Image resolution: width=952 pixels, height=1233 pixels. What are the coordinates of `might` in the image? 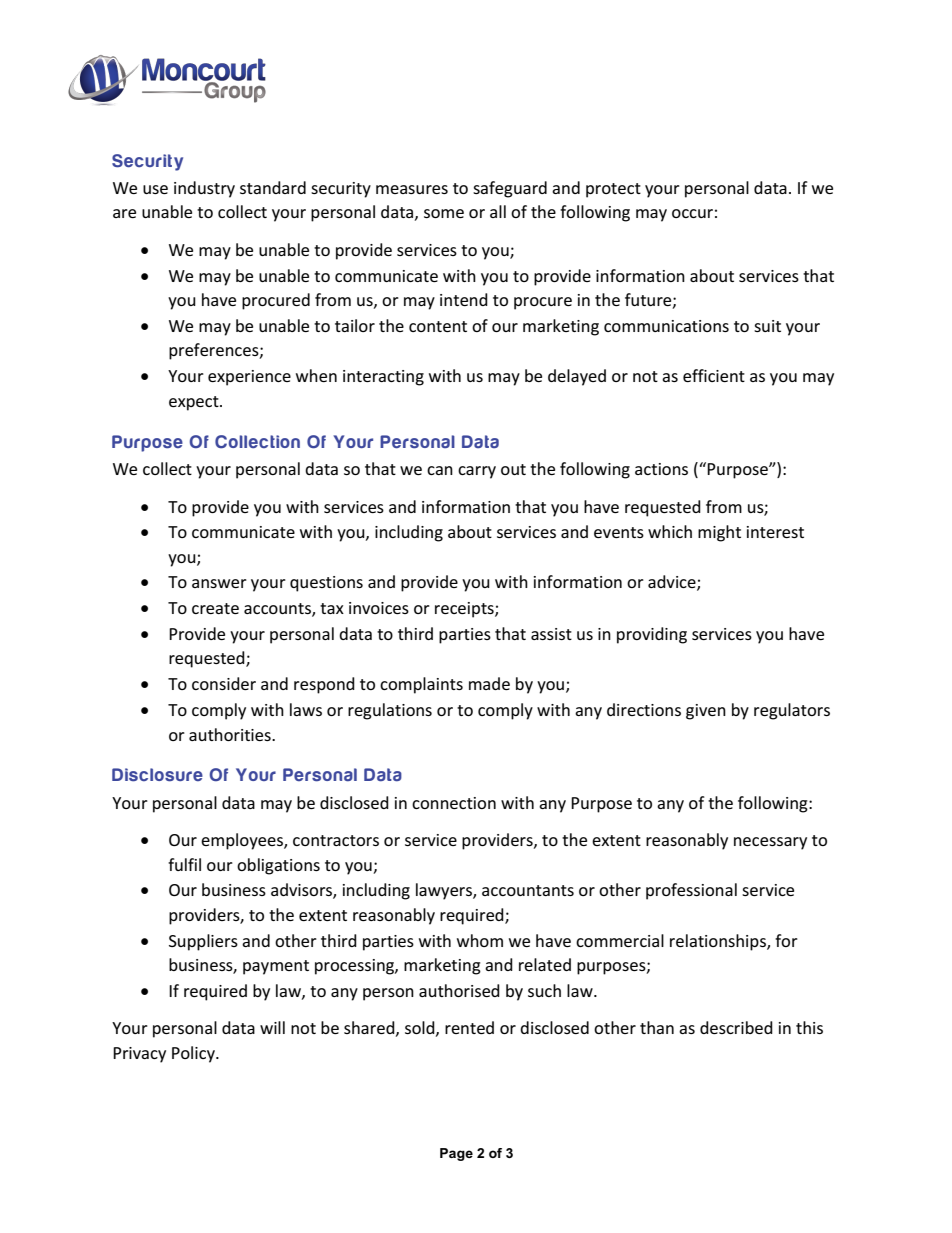 It's located at (719, 533).
